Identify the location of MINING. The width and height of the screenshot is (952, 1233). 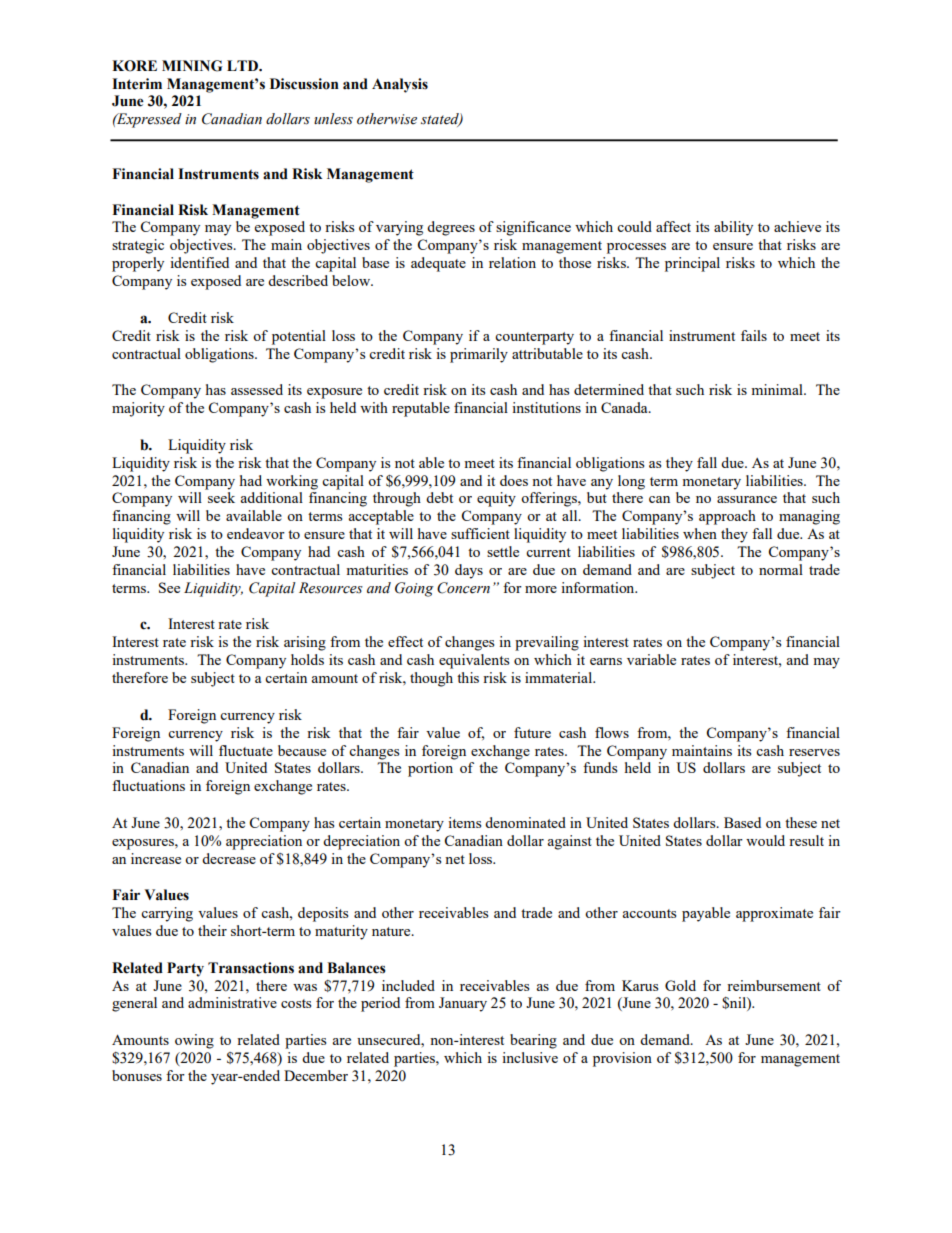
(192, 66).
